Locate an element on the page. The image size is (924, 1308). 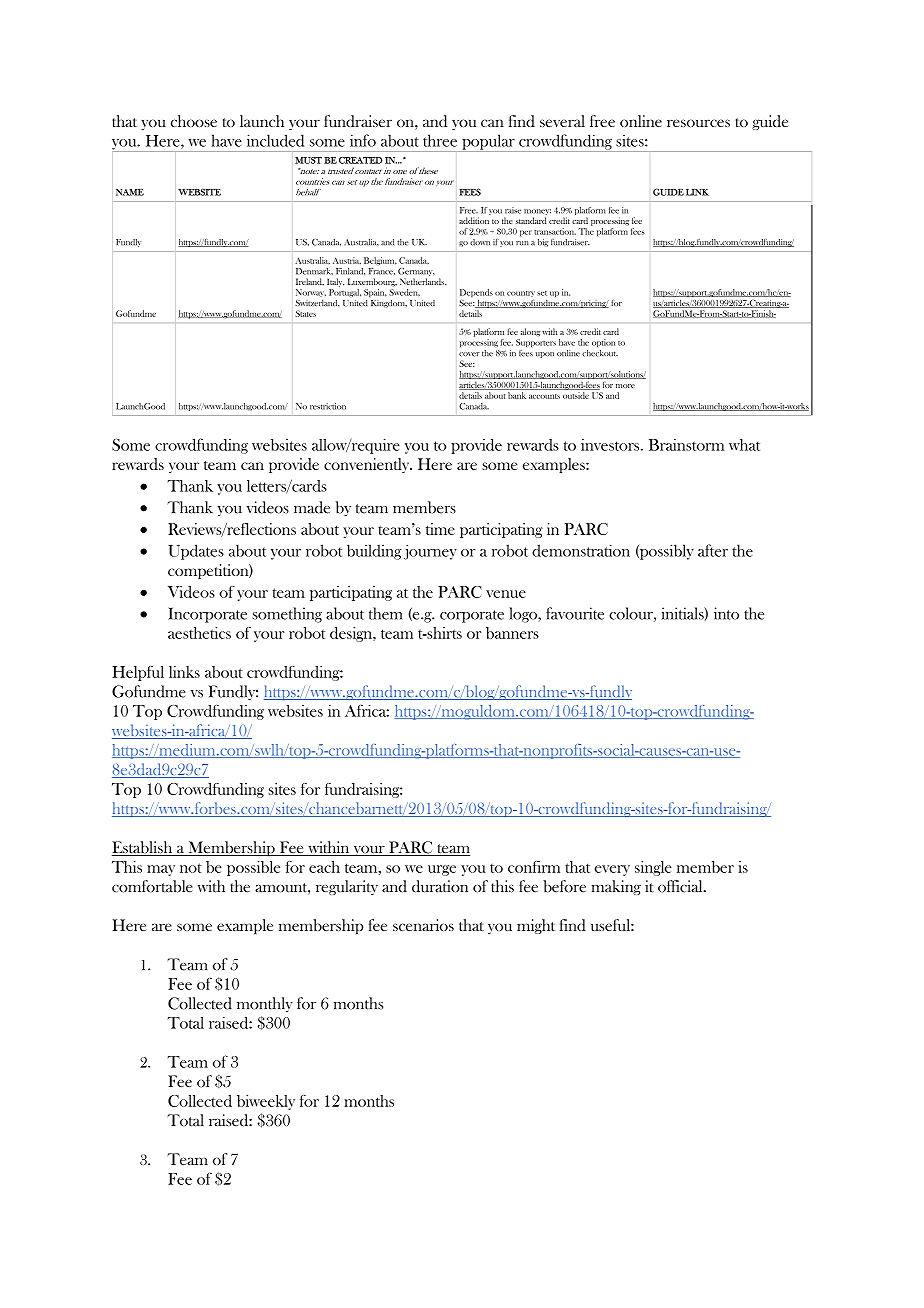
Establish is located at coordinates (143, 848).
